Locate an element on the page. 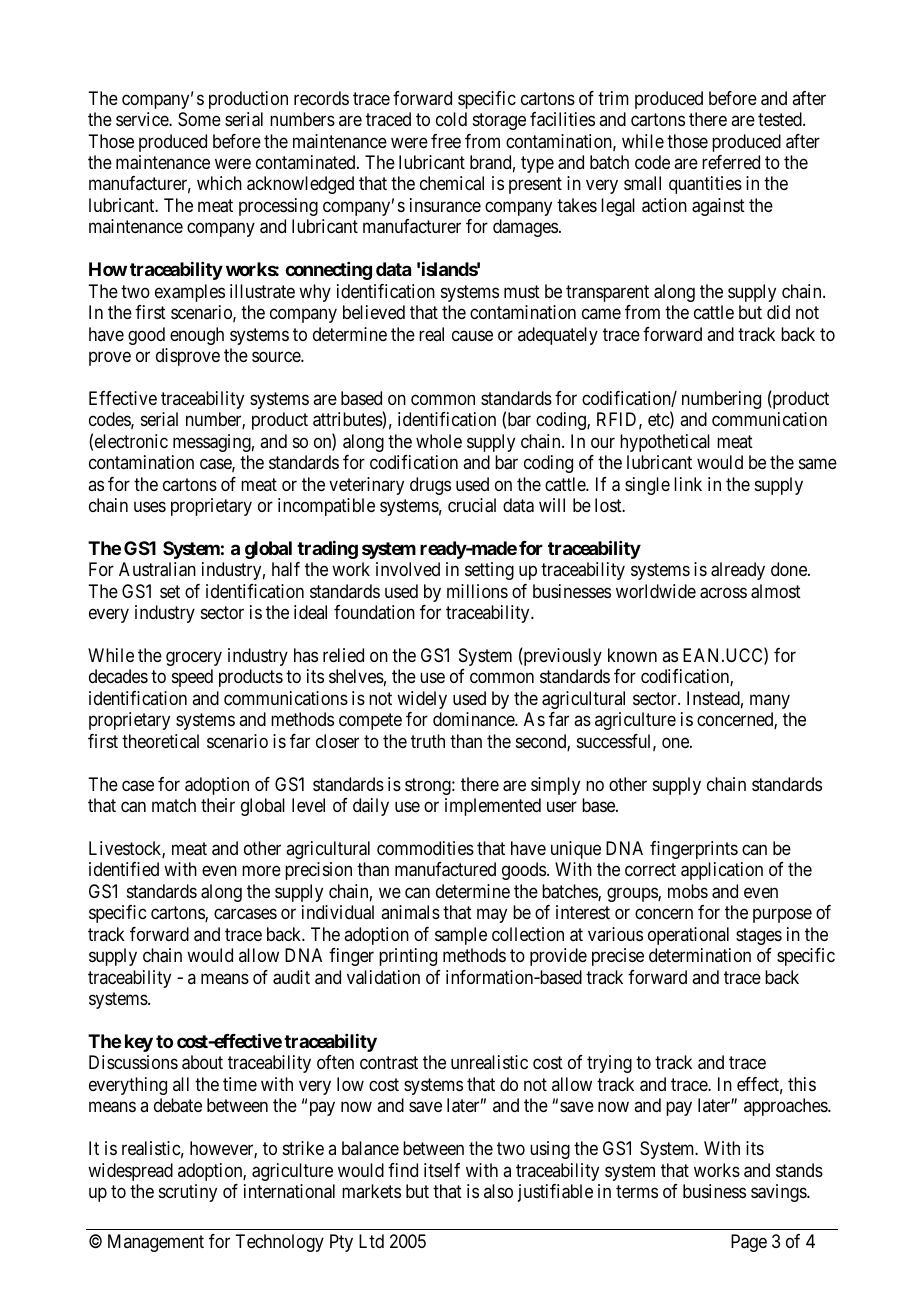 The image size is (924, 1308). cold is located at coordinates (451, 119).
